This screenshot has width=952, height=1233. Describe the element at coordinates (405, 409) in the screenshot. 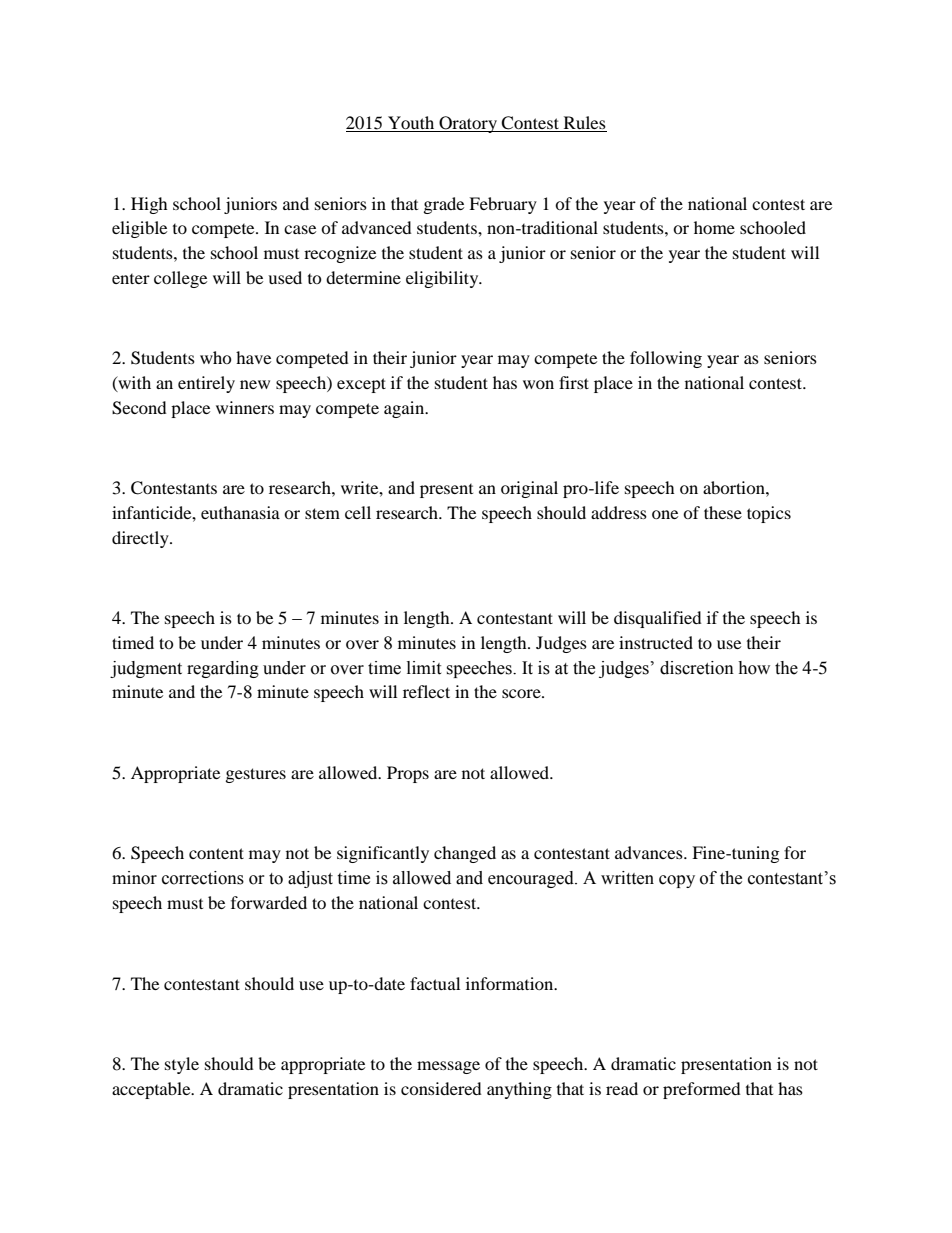

I see `again` at that location.
